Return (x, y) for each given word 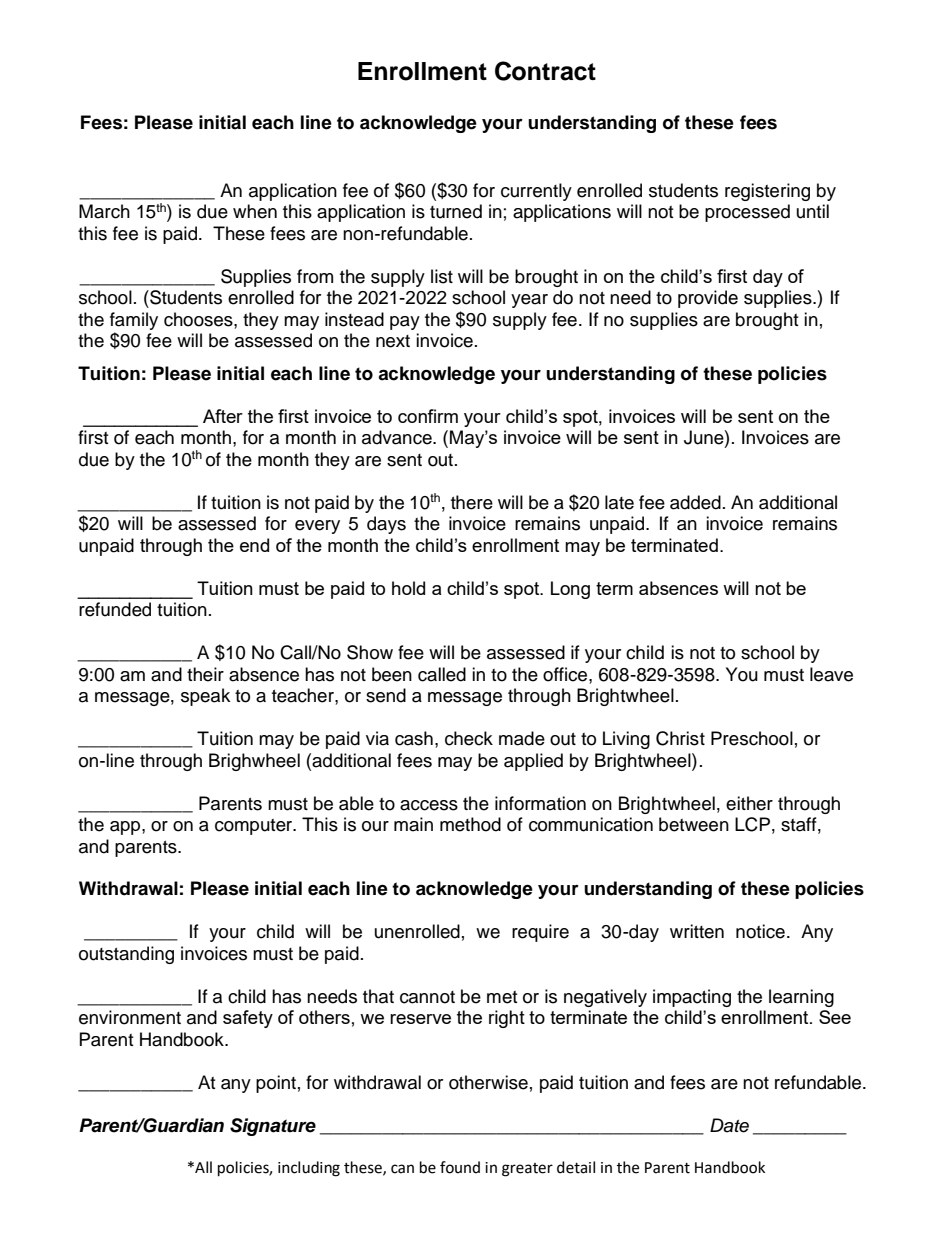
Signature (273, 1127)
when (255, 211)
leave (831, 674)
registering (767, 192)
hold (408, 588)
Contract (545, 71)
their (205, 674)
